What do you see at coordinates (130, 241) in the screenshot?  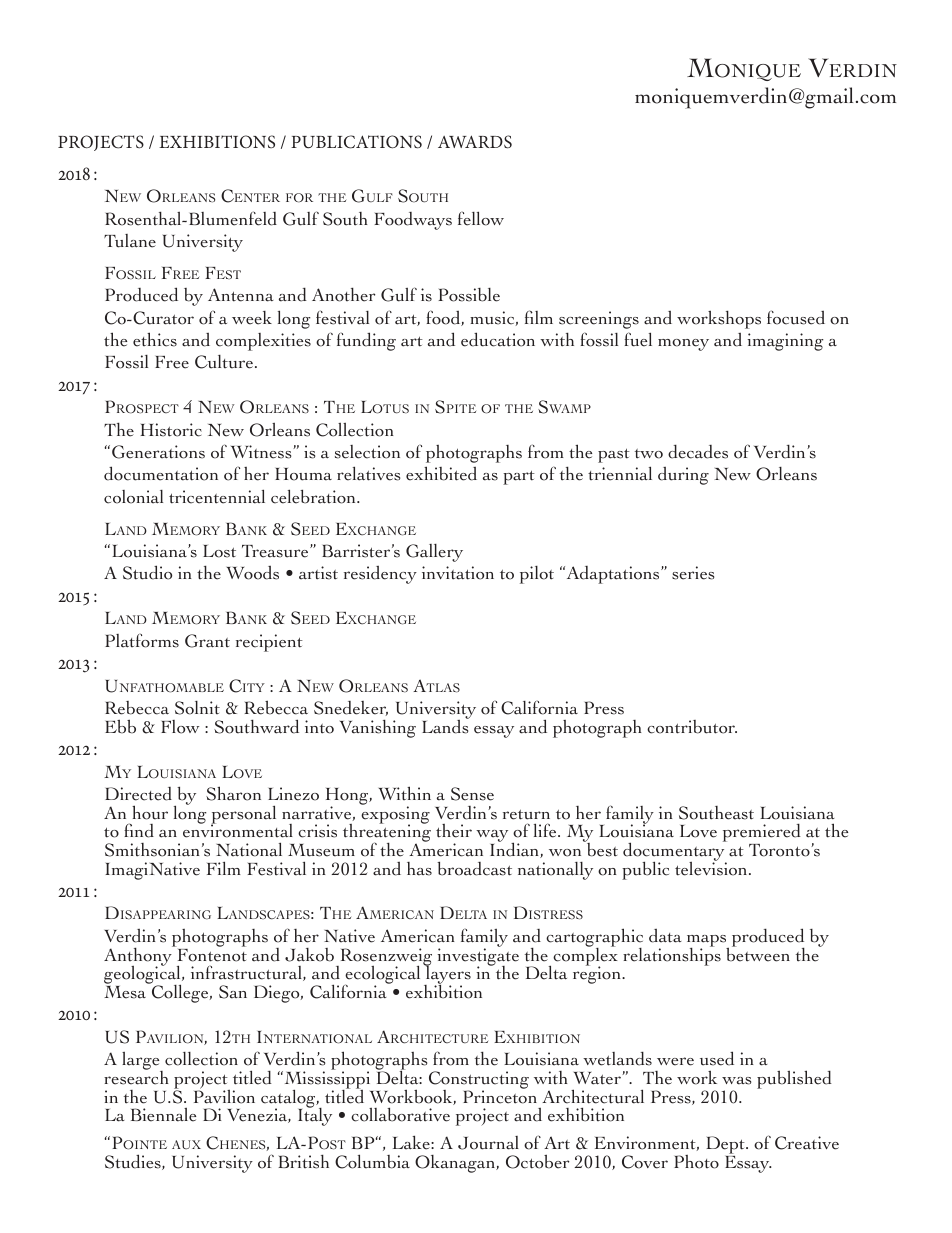 I see `Tulane` at bounding box center [130, 241].
